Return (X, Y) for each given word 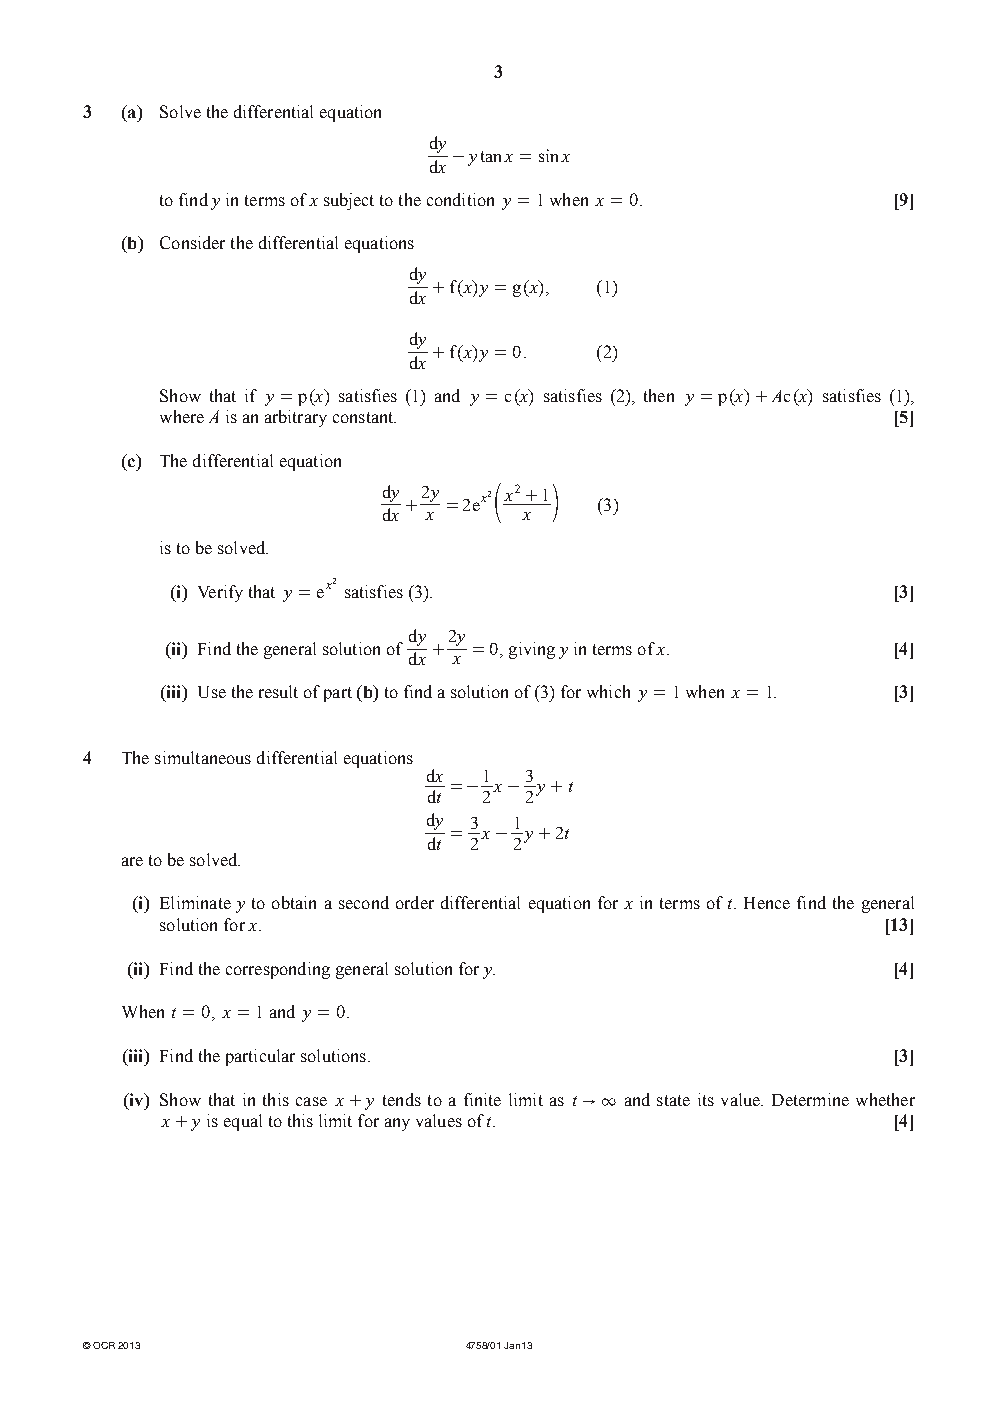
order (415, 902)
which (608, 691)
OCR (104, 1345)
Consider (192, 242)
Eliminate (195, 902)
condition (460, 199)
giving (532, 650)
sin (548, 155)
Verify (220, 593)
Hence (767, 903)
